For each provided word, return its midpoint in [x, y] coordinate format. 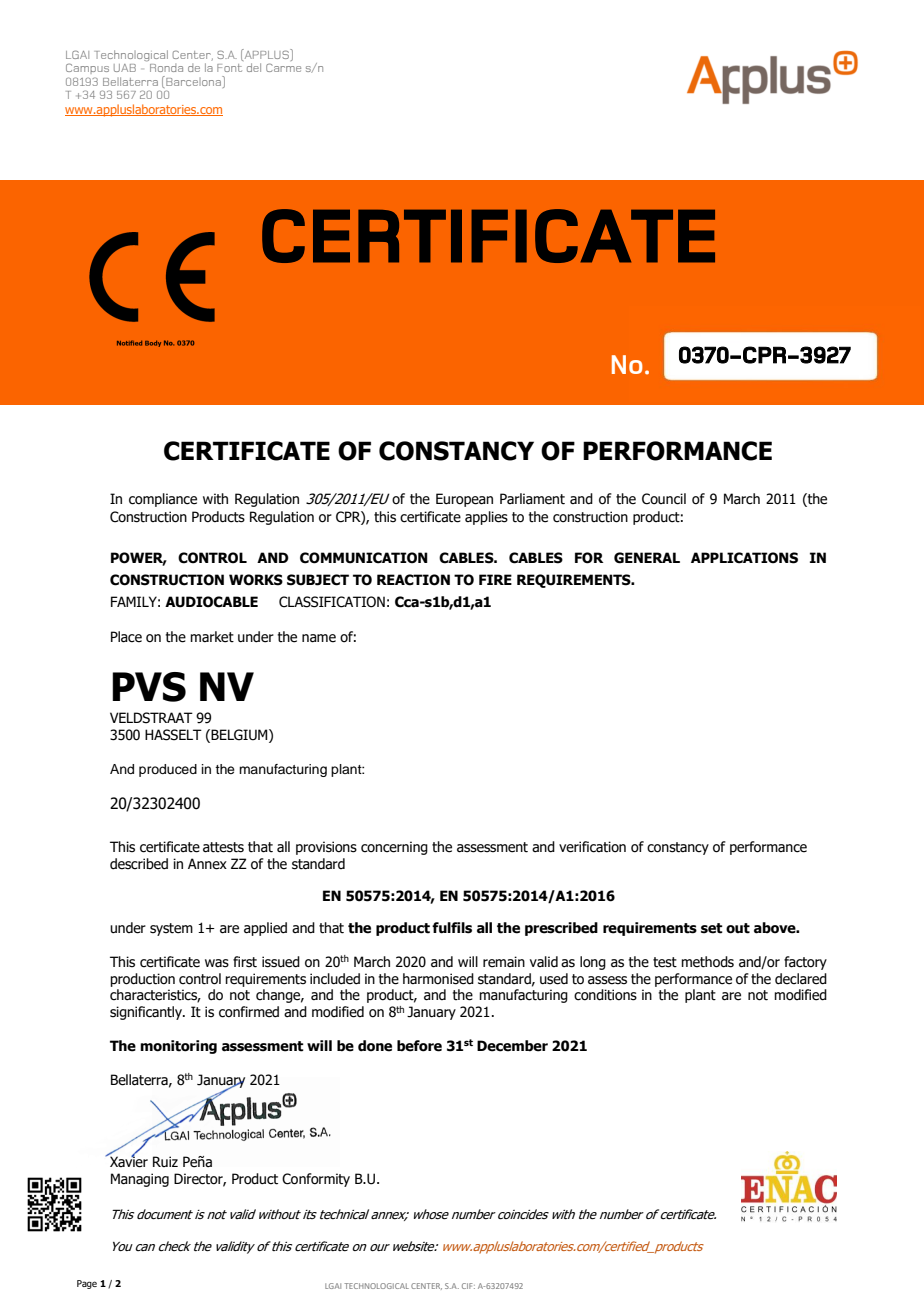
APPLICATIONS [744, 558]
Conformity [316, 1180]
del [254, 67]
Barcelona [193, 81]
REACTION [413, 580]
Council [664, 499]
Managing [140, 1180]
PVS [149, 687]
